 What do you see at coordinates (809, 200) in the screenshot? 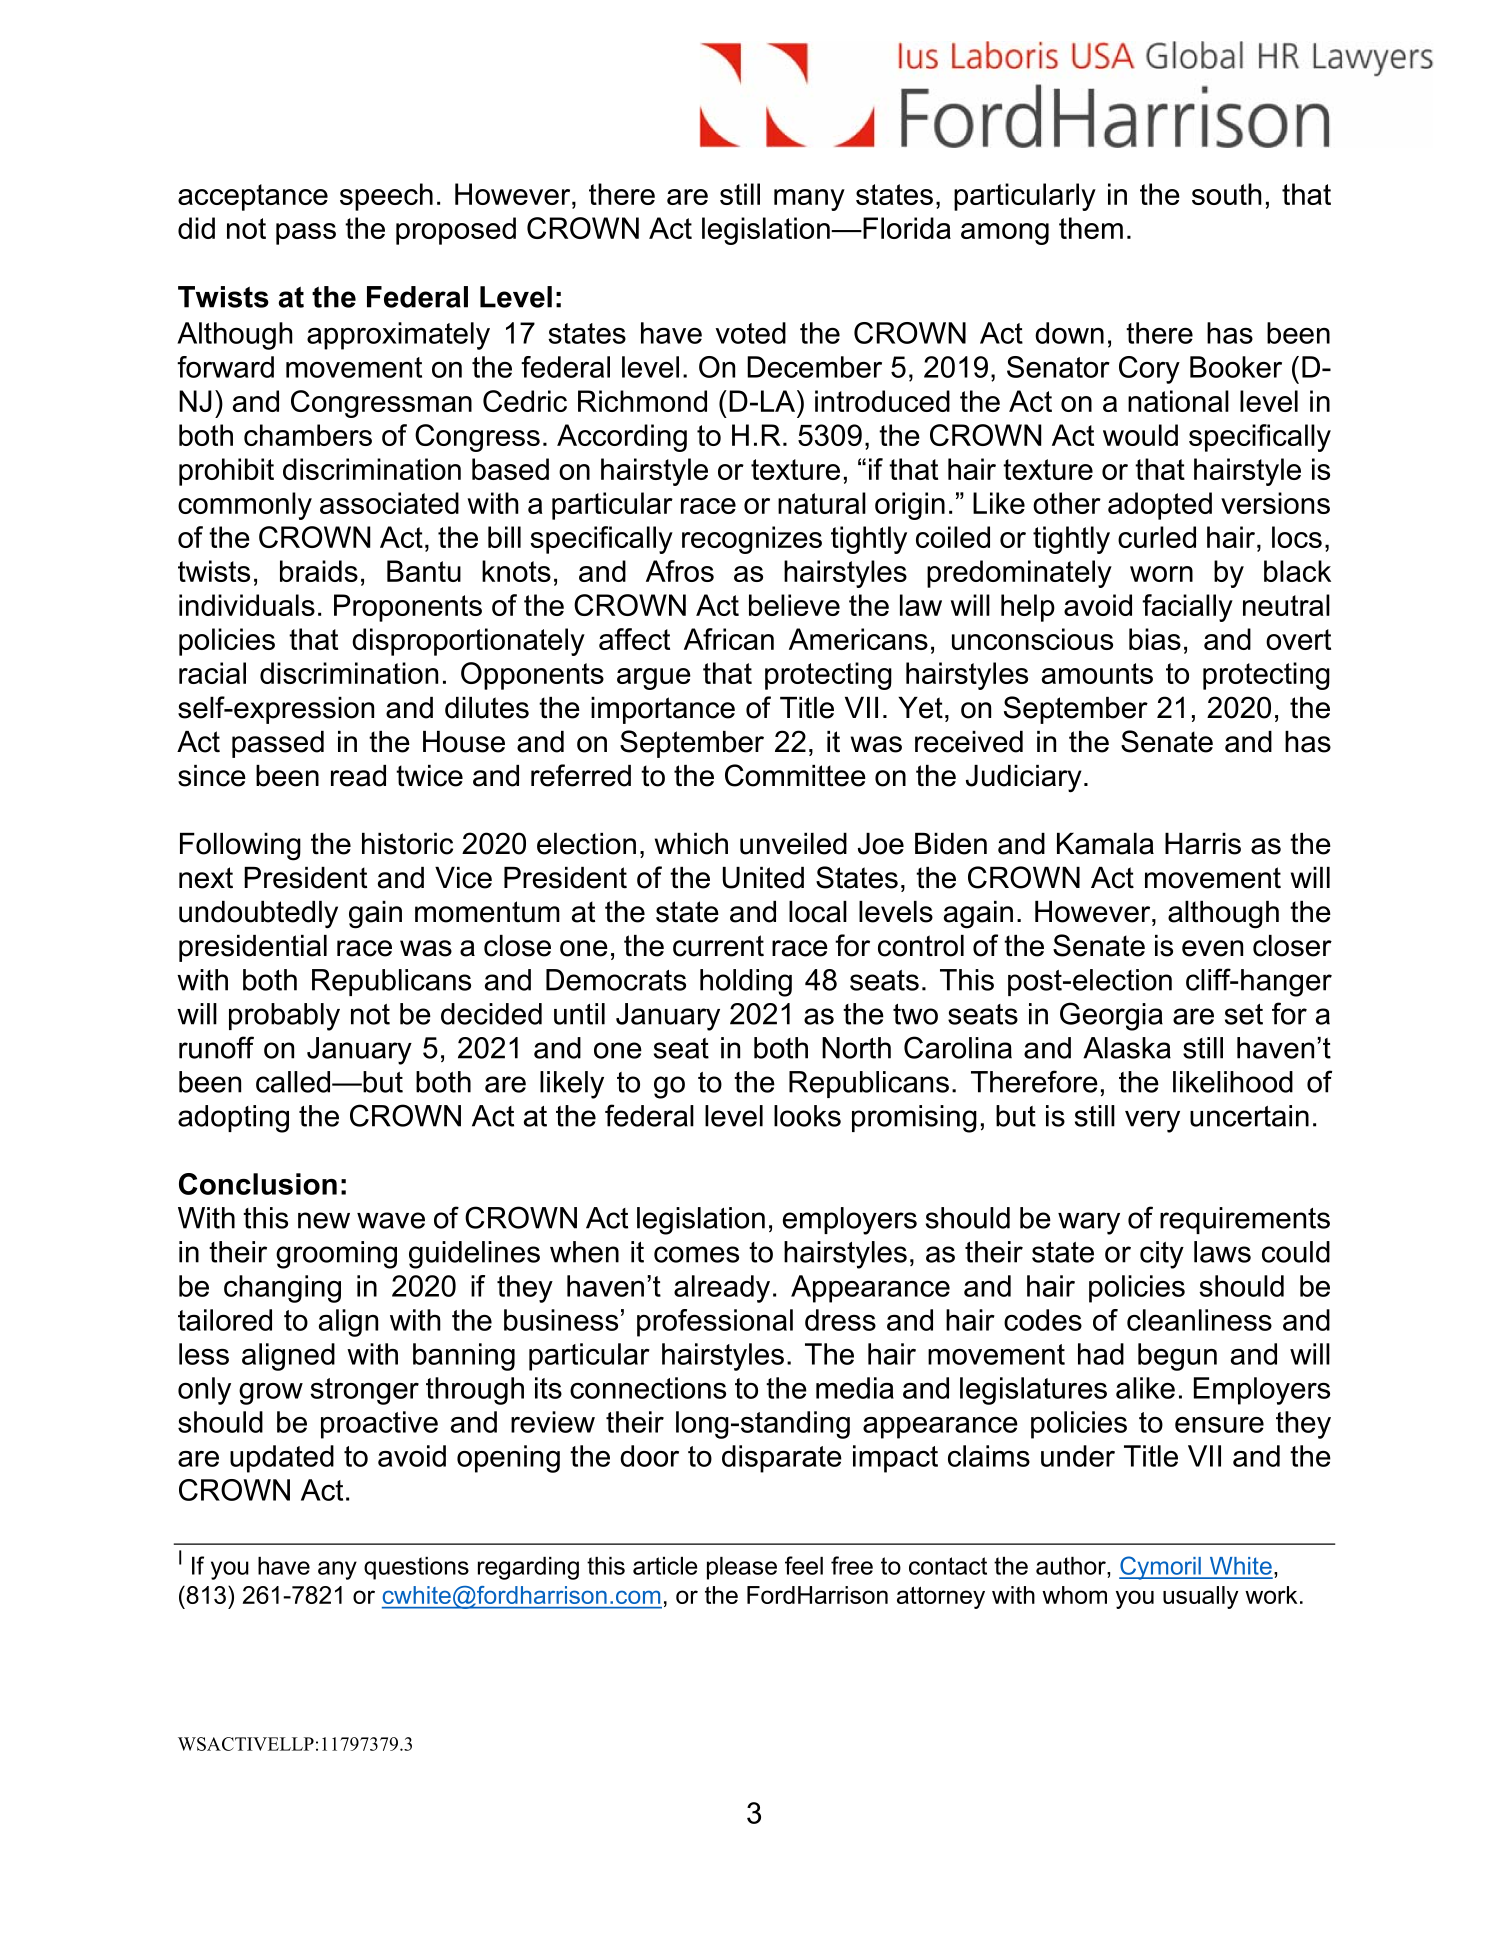
I see `many` at bounding box center [809, 200].
